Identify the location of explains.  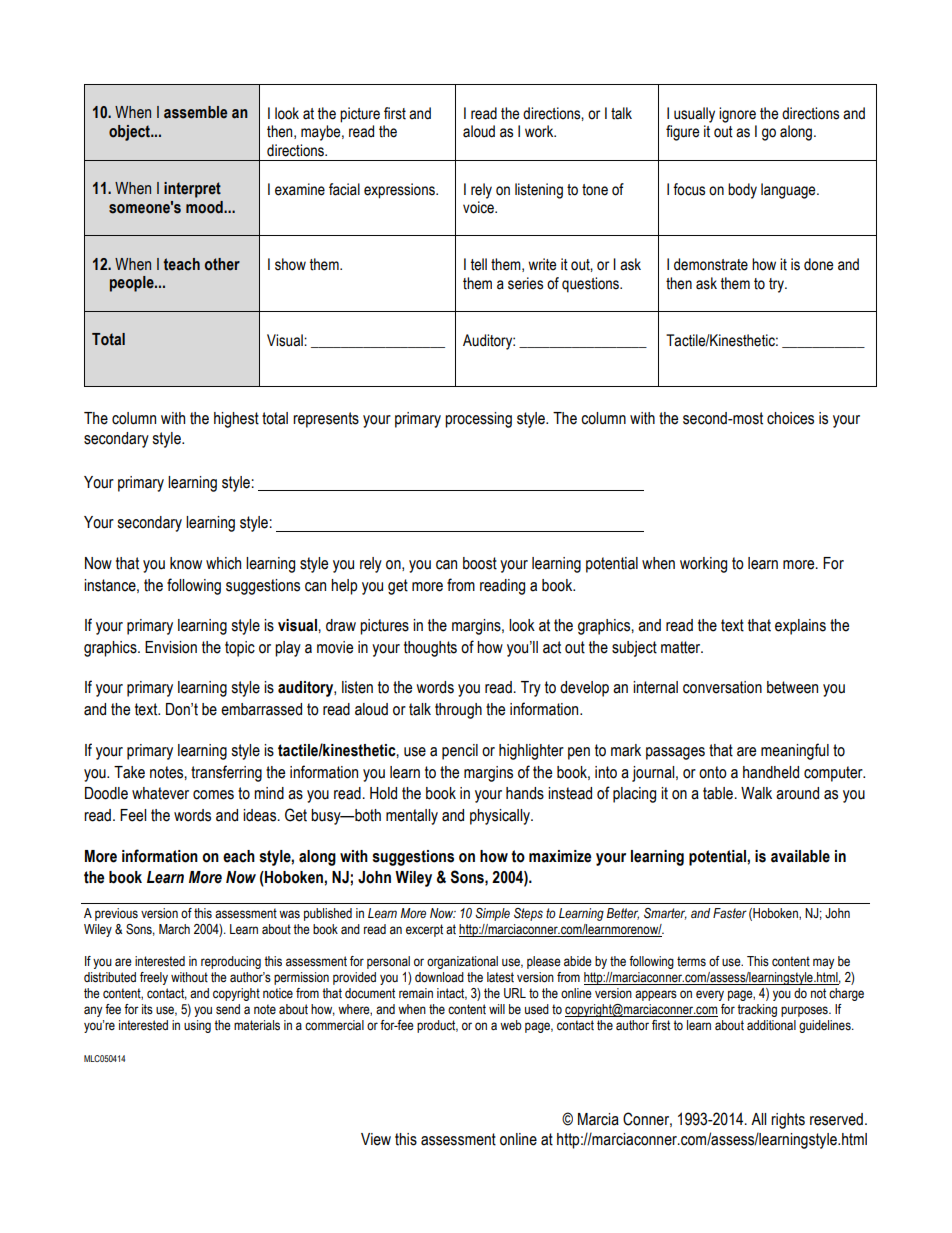
(800, 627).
